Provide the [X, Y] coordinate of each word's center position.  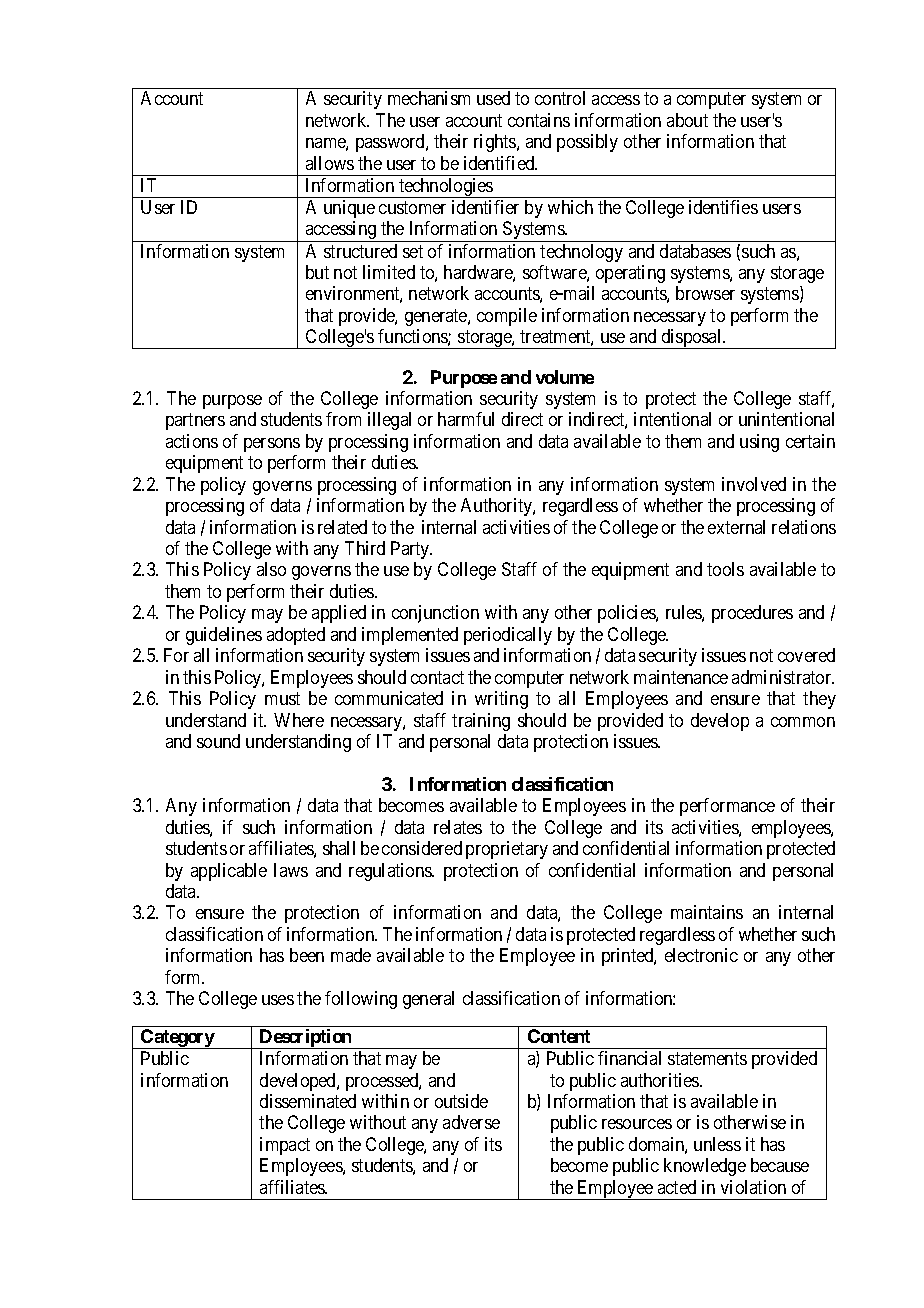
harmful [466, 419]
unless [717, 1144]
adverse [471, 1122]
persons [272, 445]
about [687, 120]
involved [754, 484]
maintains [707, 912]
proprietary [507, 850]
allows [330, 163]
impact [285, 1146]
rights [496, 143]
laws [291, 870]
